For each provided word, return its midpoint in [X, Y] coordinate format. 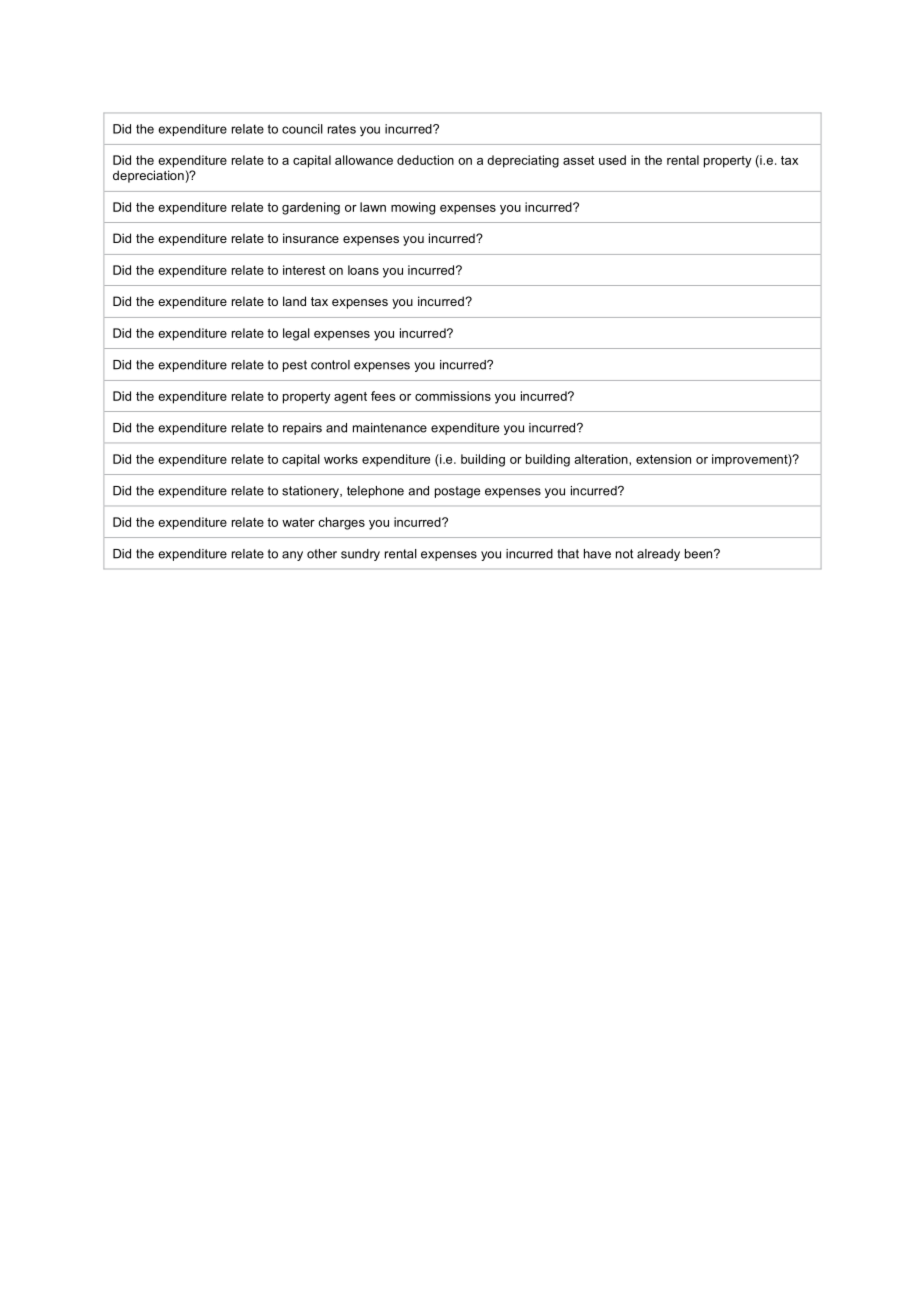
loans [363, 270]
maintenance [390, 428]
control [330, 365]
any [292, 556]
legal [296, 334]
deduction [425, 160]
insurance [311, 238]
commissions [453, 396]
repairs [302, 429]
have [597, 554]
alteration [602, 459]
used [612, 160]
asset [578, 160]
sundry [360, 555]
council [302, 129]
